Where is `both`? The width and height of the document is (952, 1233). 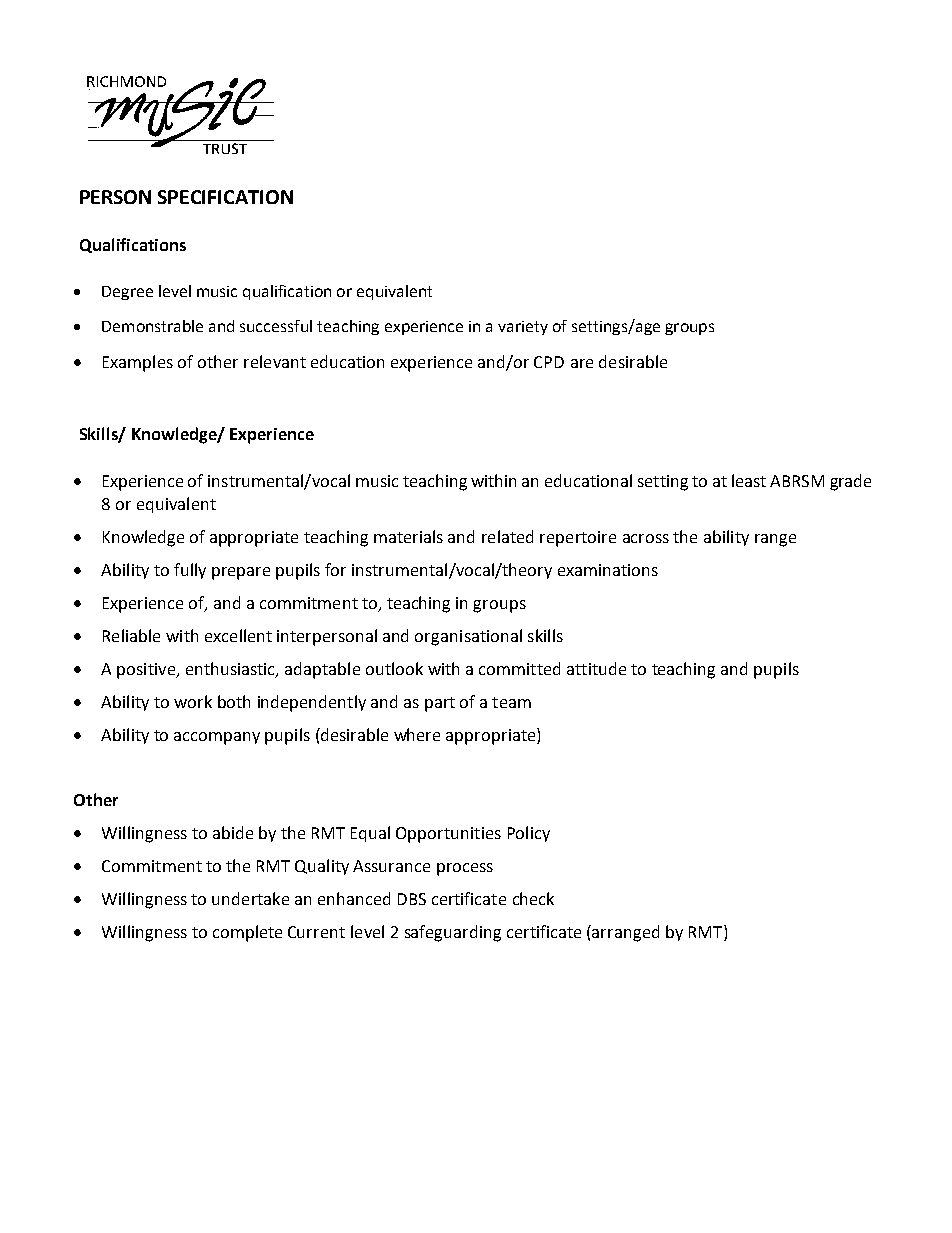
both is located at coordinates (234, 701).
